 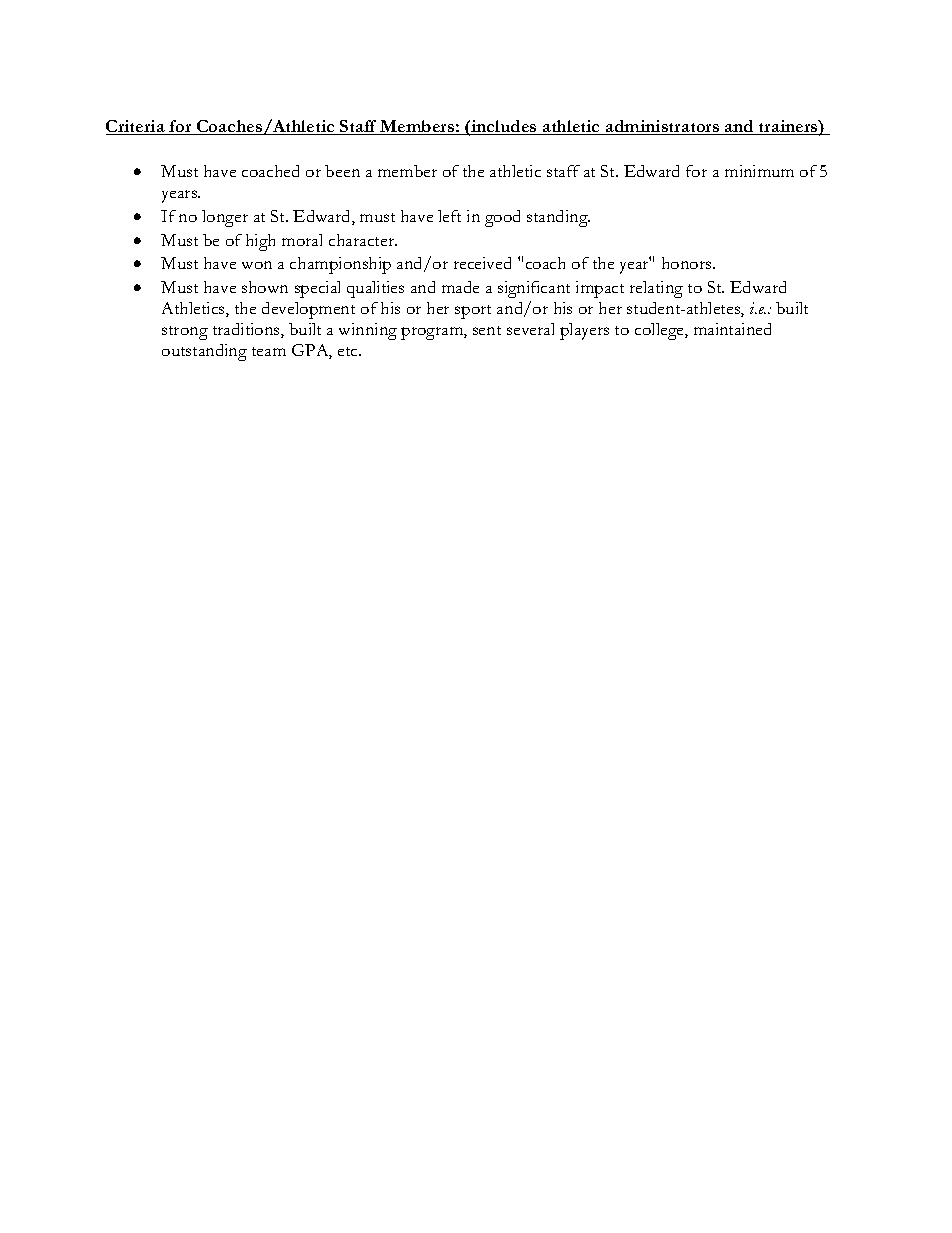 I want to click on college, so click(x=660, y=331).
